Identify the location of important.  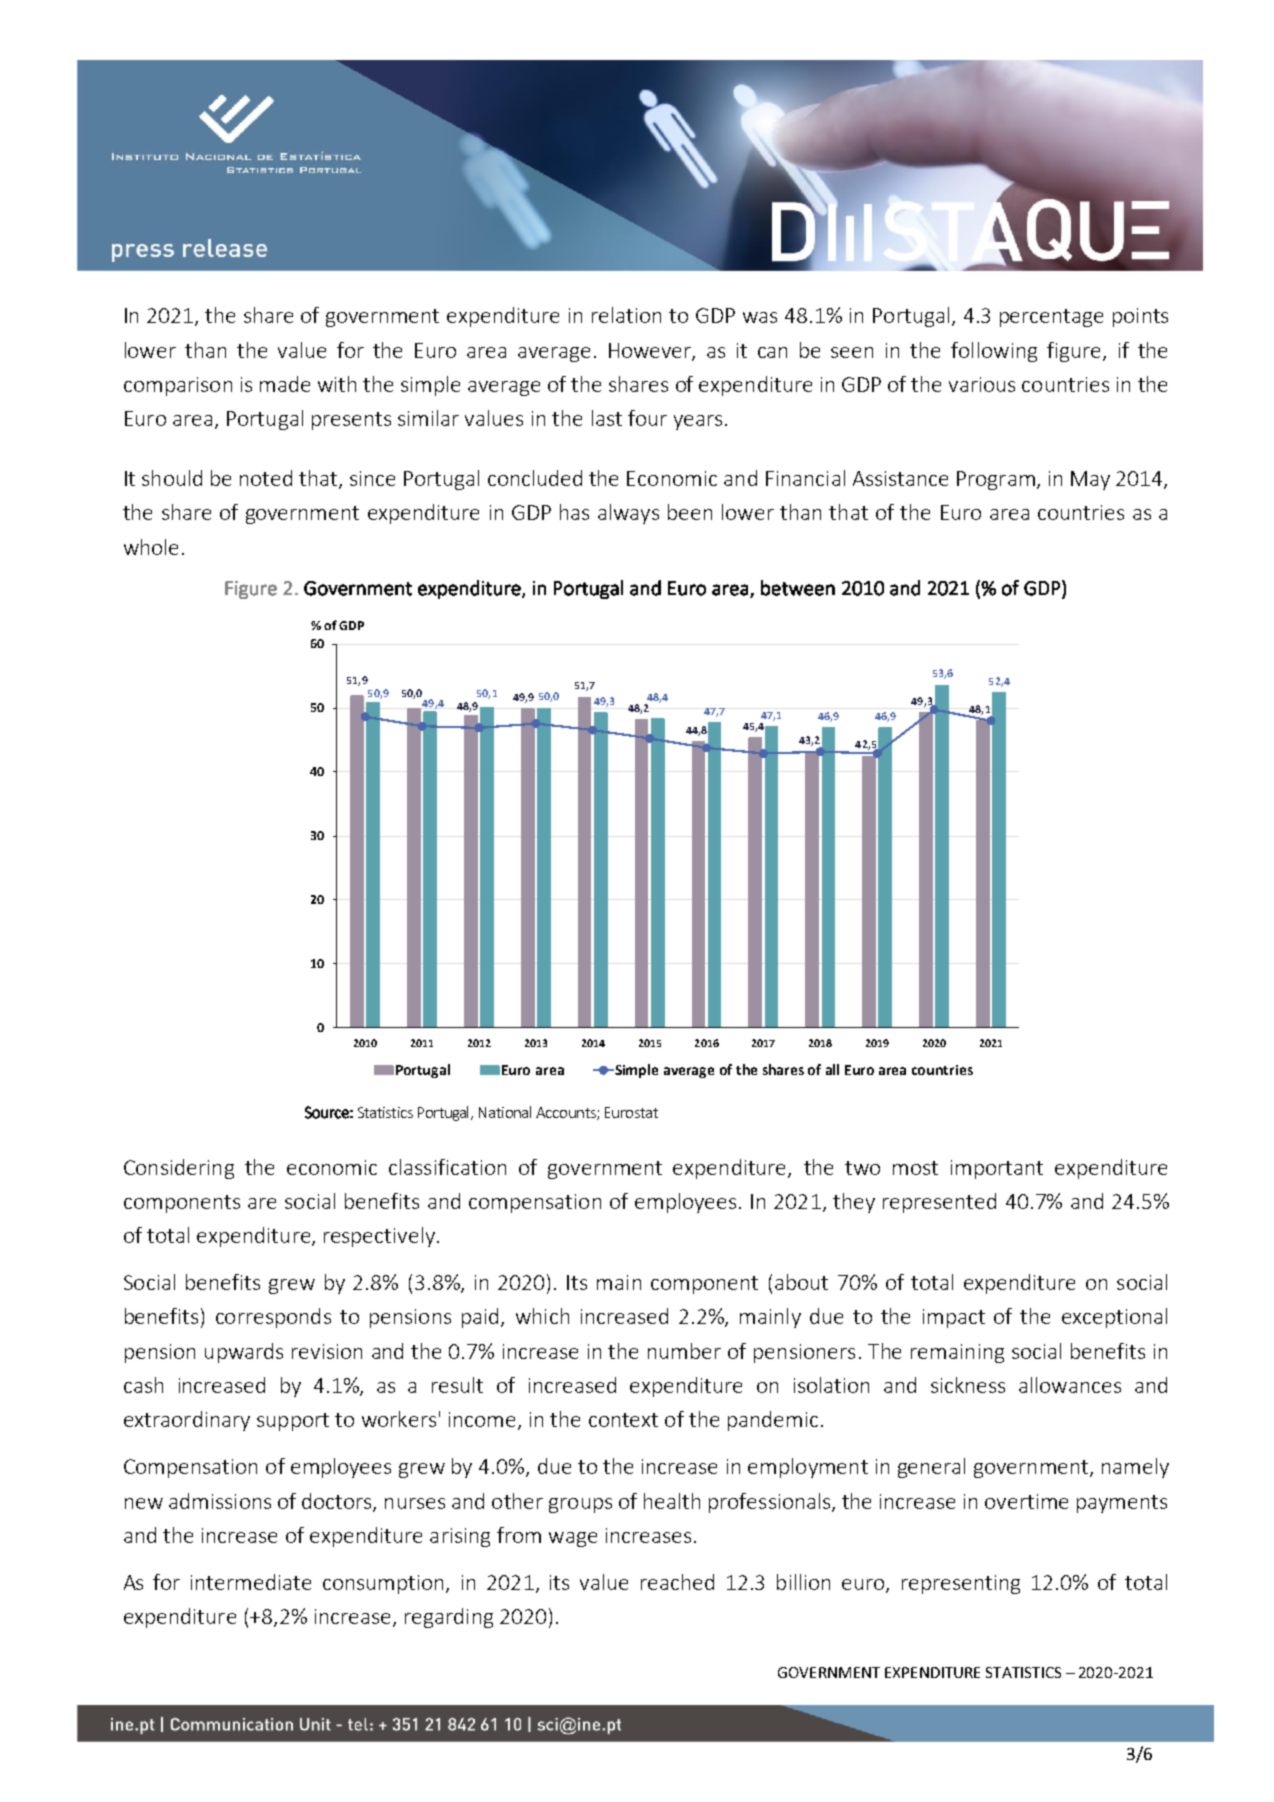
(997, 1169).
